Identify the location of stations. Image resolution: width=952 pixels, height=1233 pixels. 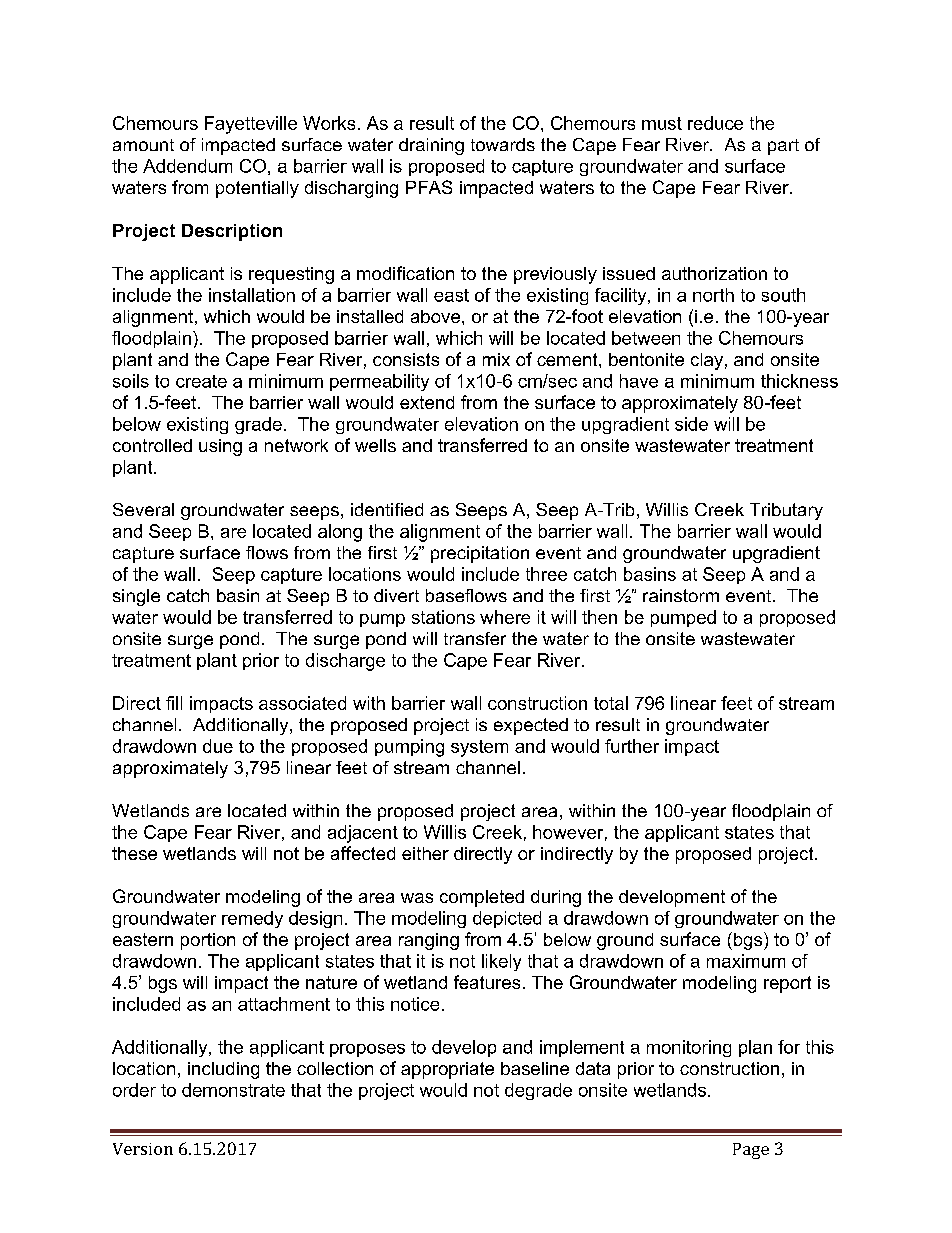
(443, 617).
